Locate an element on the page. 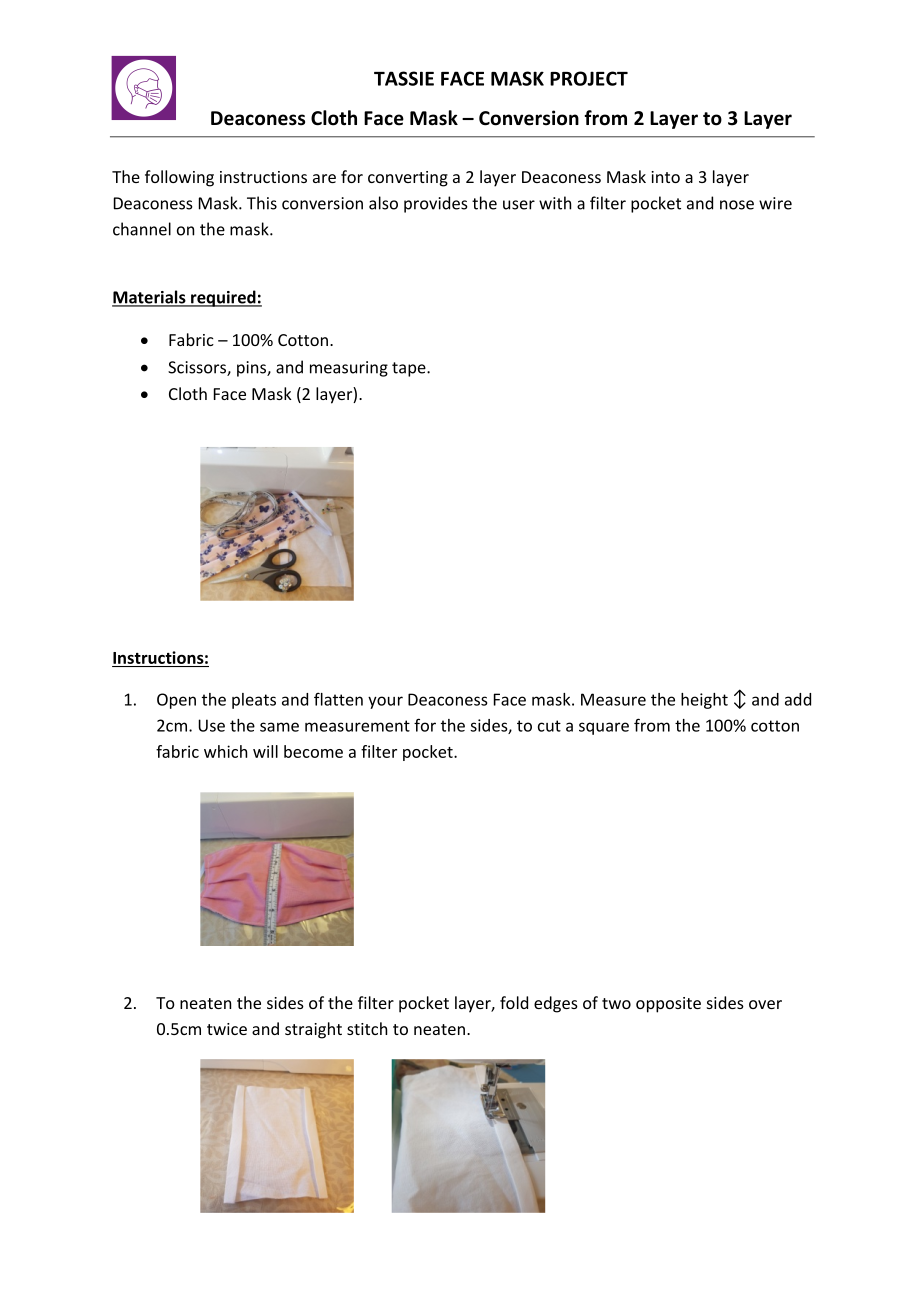  following is located at coordinates (179, 178).
